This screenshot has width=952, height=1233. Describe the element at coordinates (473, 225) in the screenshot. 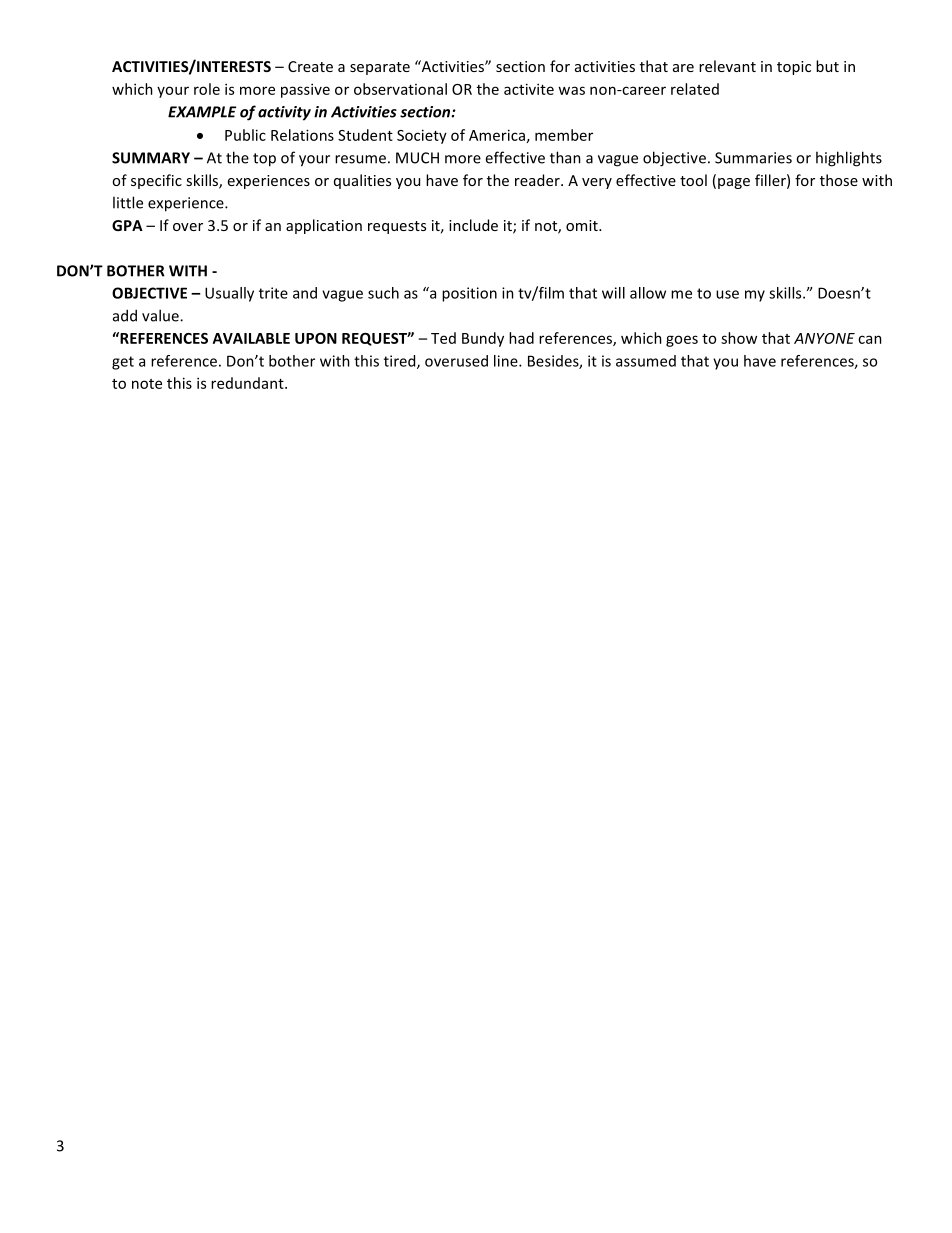

I see `include` at that location.
